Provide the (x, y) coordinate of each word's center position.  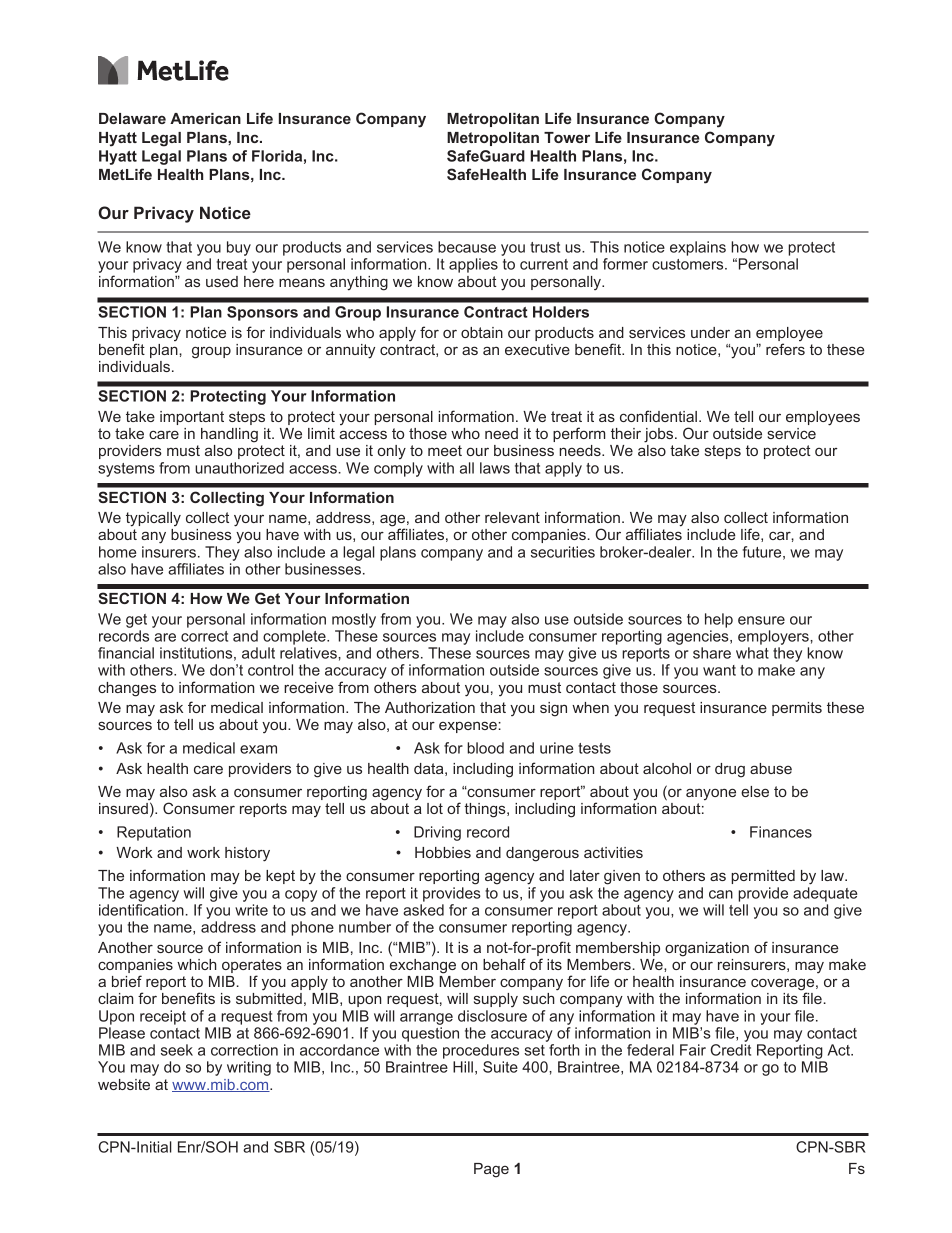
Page (491, 1170)
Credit (731, 1050)
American (205, 118)
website (124, 1084)
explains (698, 248)
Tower (567, 137)
